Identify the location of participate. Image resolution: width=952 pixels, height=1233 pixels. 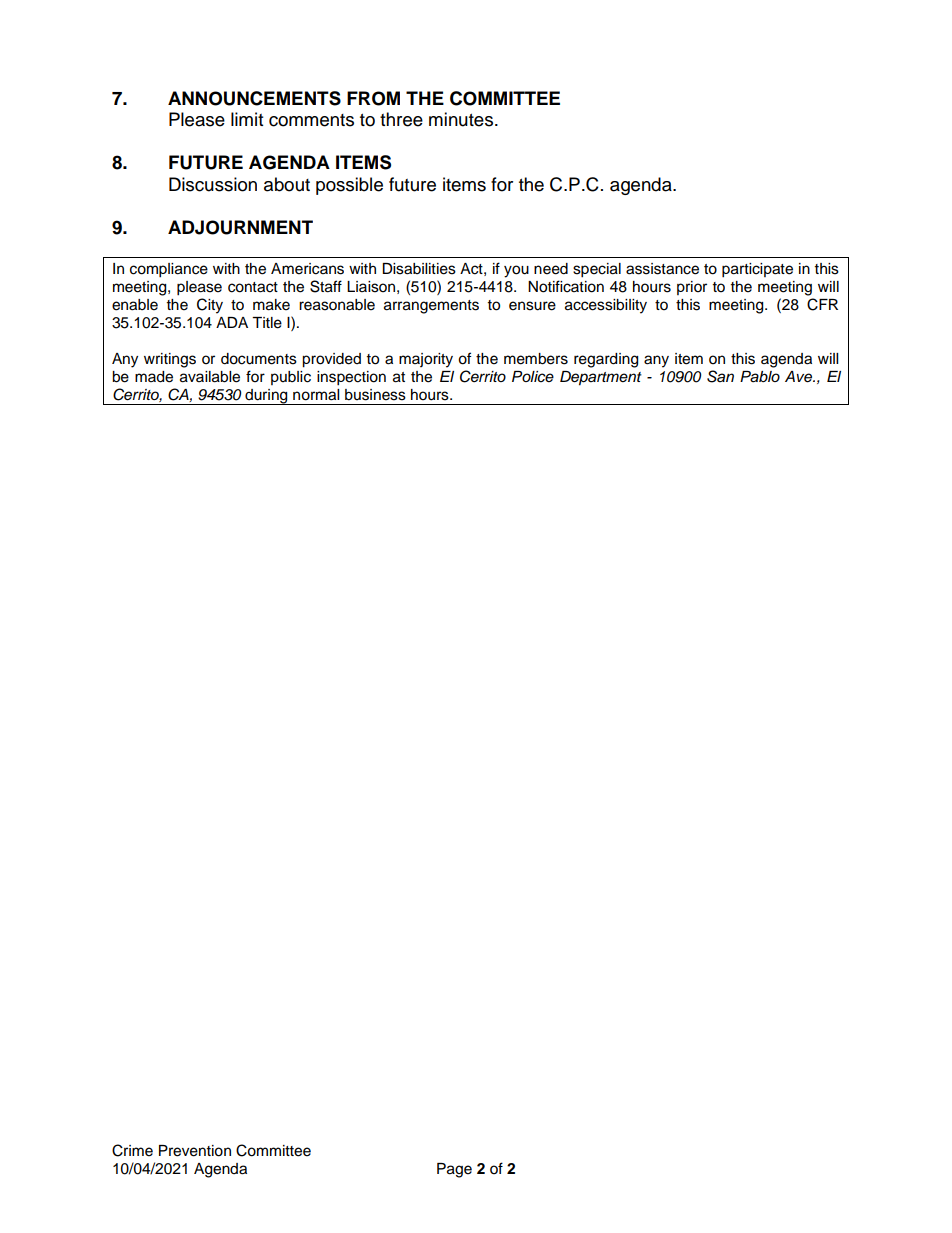
(757, 270).
